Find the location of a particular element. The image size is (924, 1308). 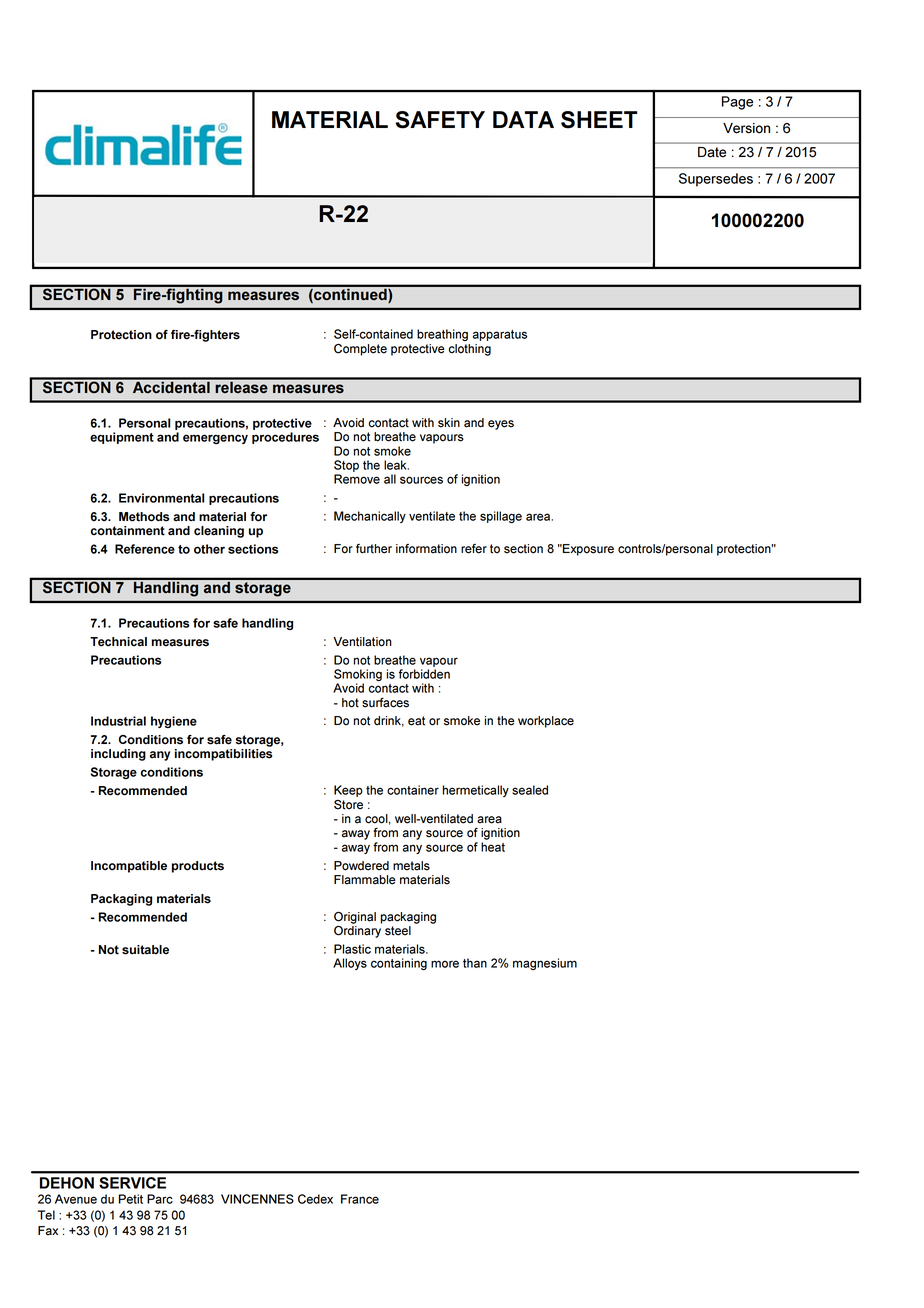

DATA is located at coordinates (523, 119).
